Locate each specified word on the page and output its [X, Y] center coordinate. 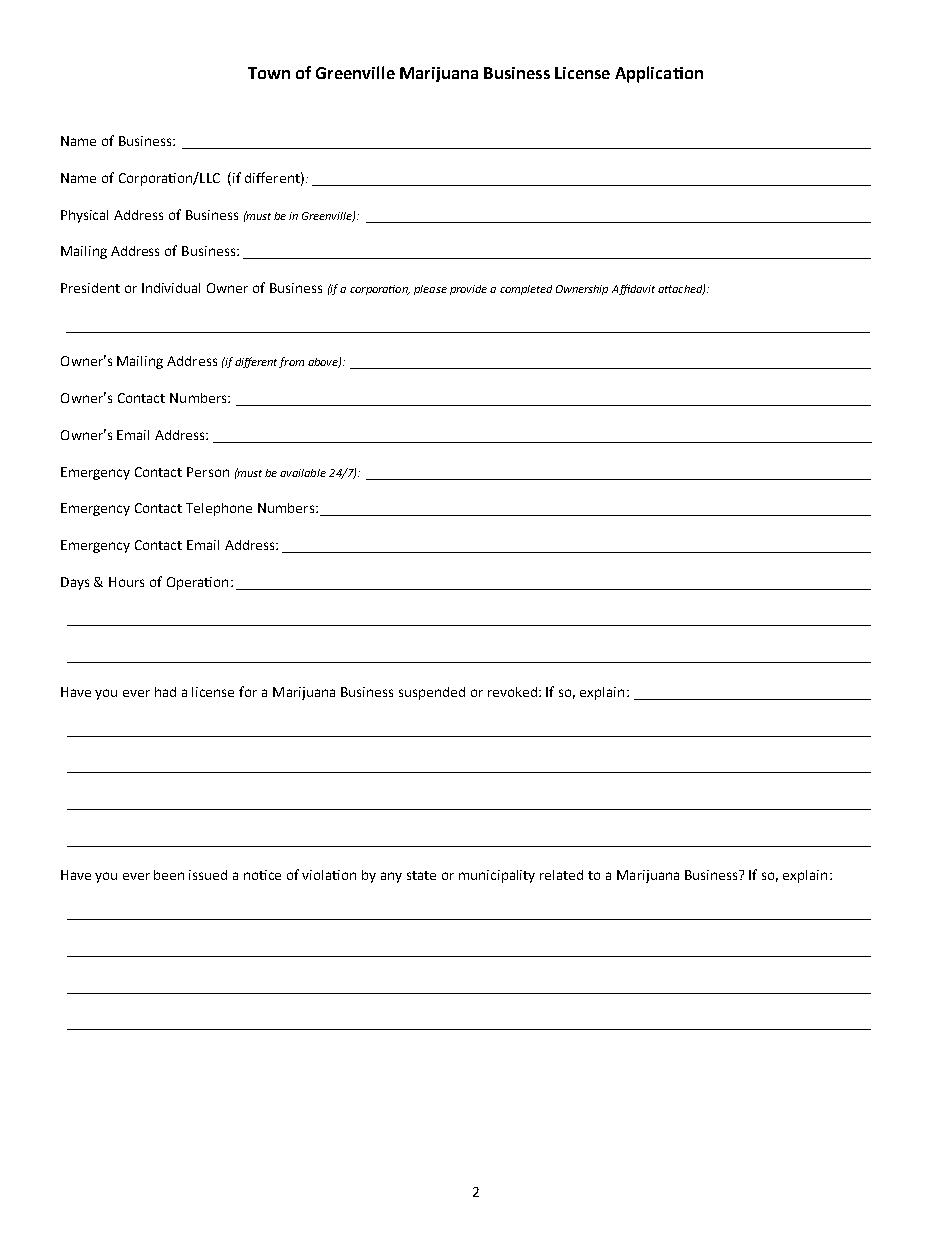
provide [468, 290]
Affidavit [633, 289]
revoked [514, 692]
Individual [171, 288]
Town [269, 73]
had [165, 692]
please [430, 290]
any [391, 877]
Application [659, 74]
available [303, 473]
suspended [432, 693]
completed [526, 290]
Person [208, 472]
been [169, 875]
